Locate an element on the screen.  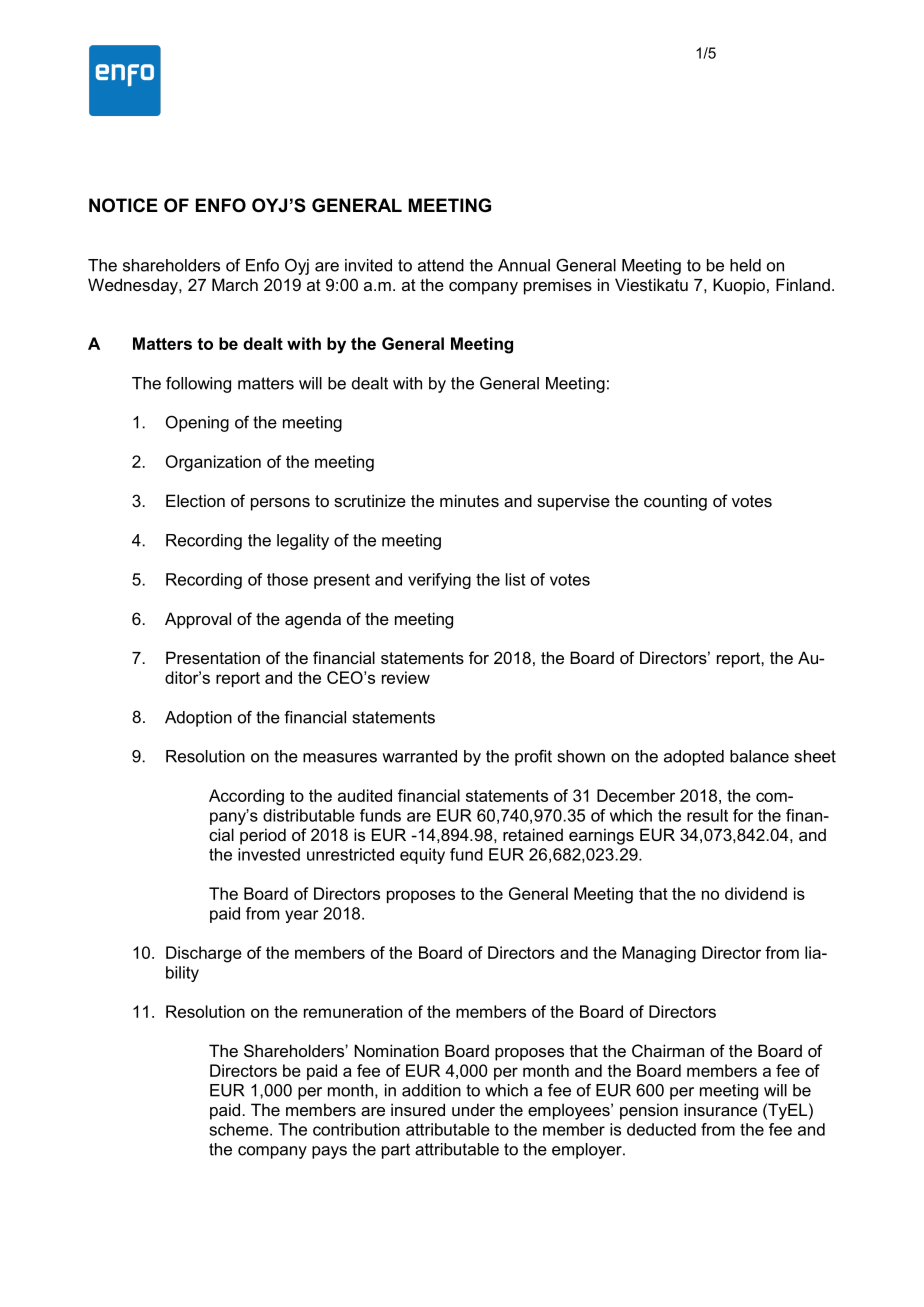
scheme is located at coordinates (240, 1129).
